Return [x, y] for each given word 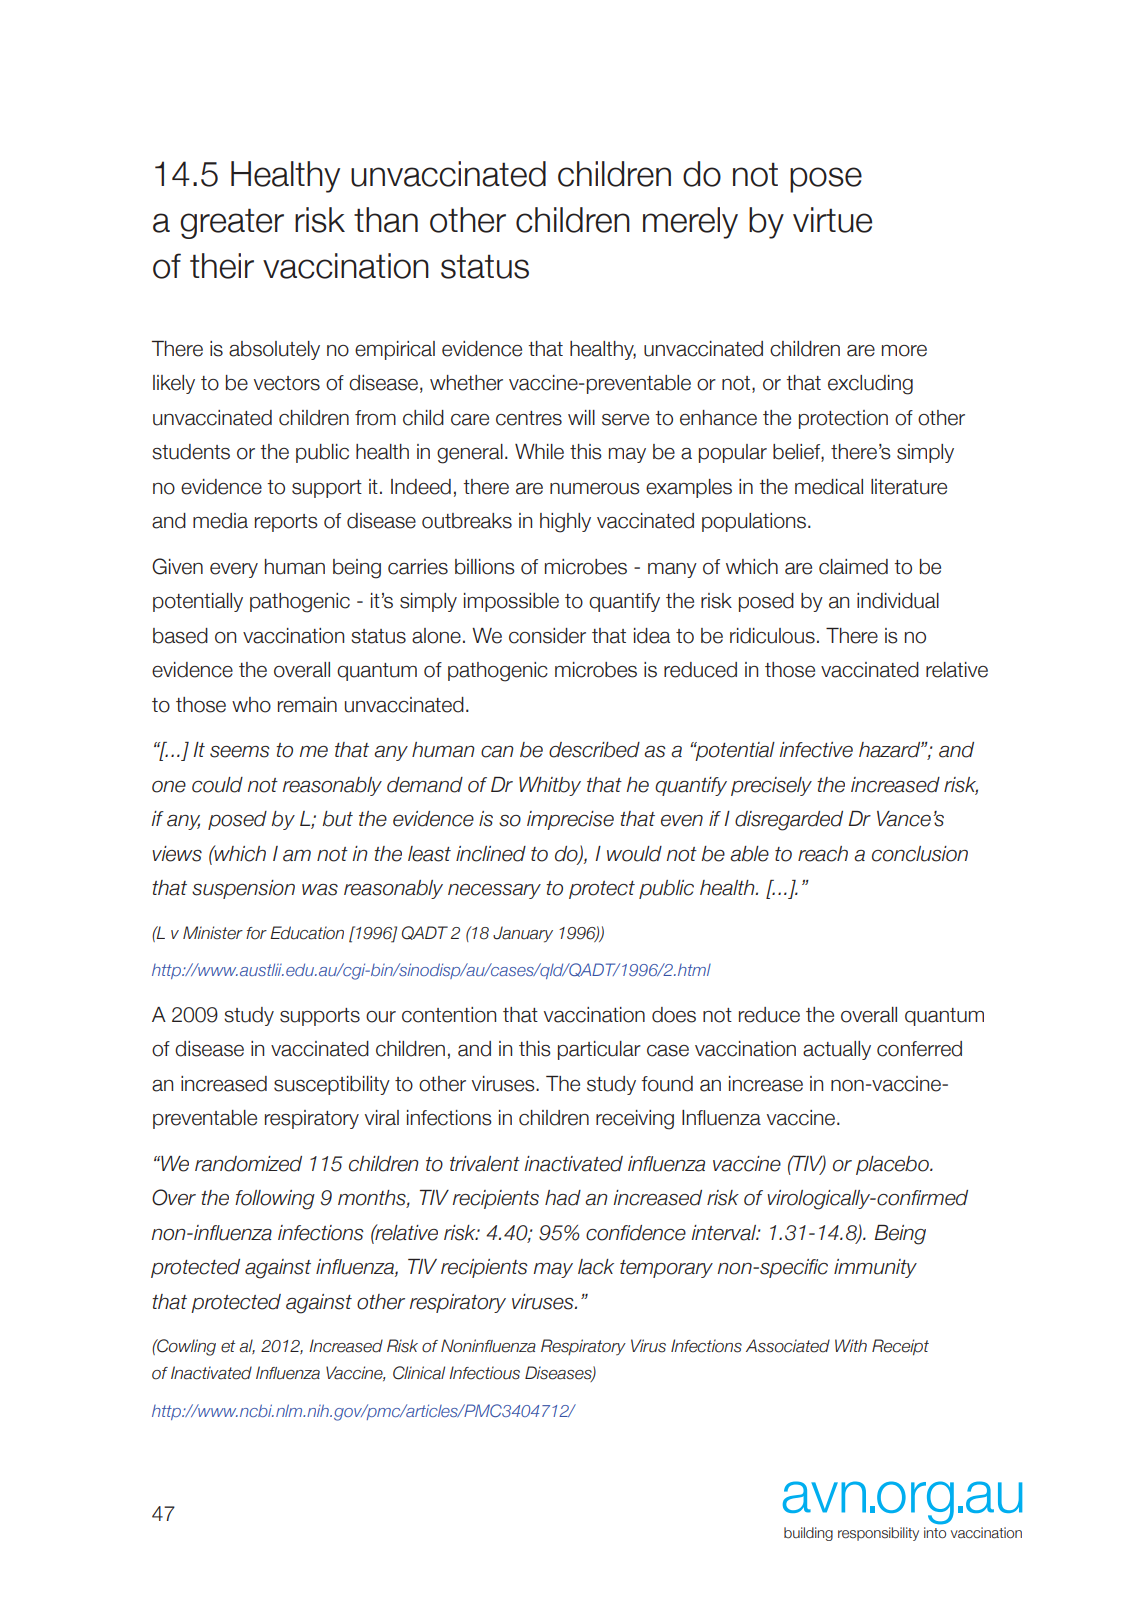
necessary [494, 891]
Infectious [484, 1373]
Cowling [185, 1347]
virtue [832, 220]
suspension [243, 889]
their [222, 266]
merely [690, 223]
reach [823, 854]
